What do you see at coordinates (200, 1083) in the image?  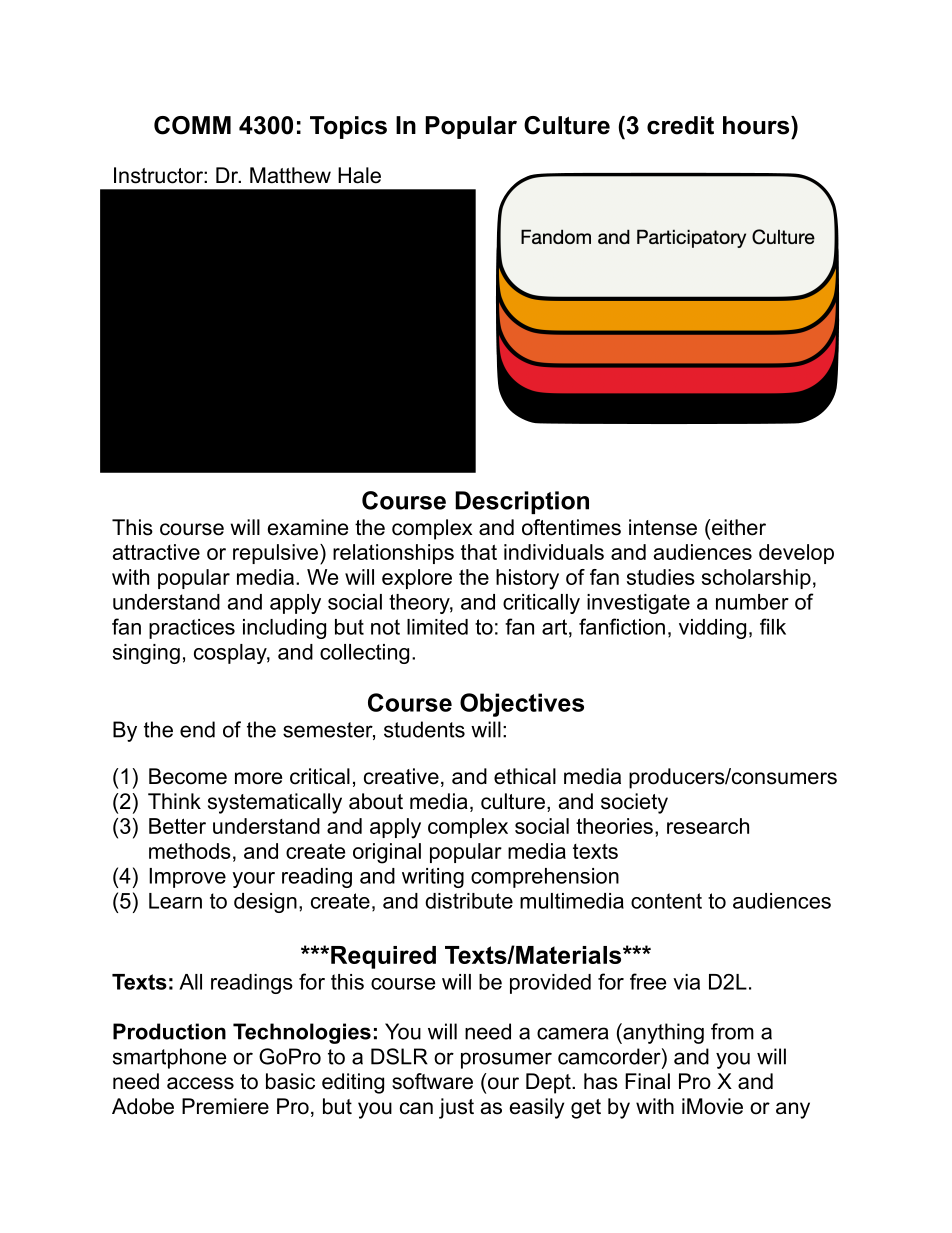 I see `access` at bounding box center [200, 1083].
